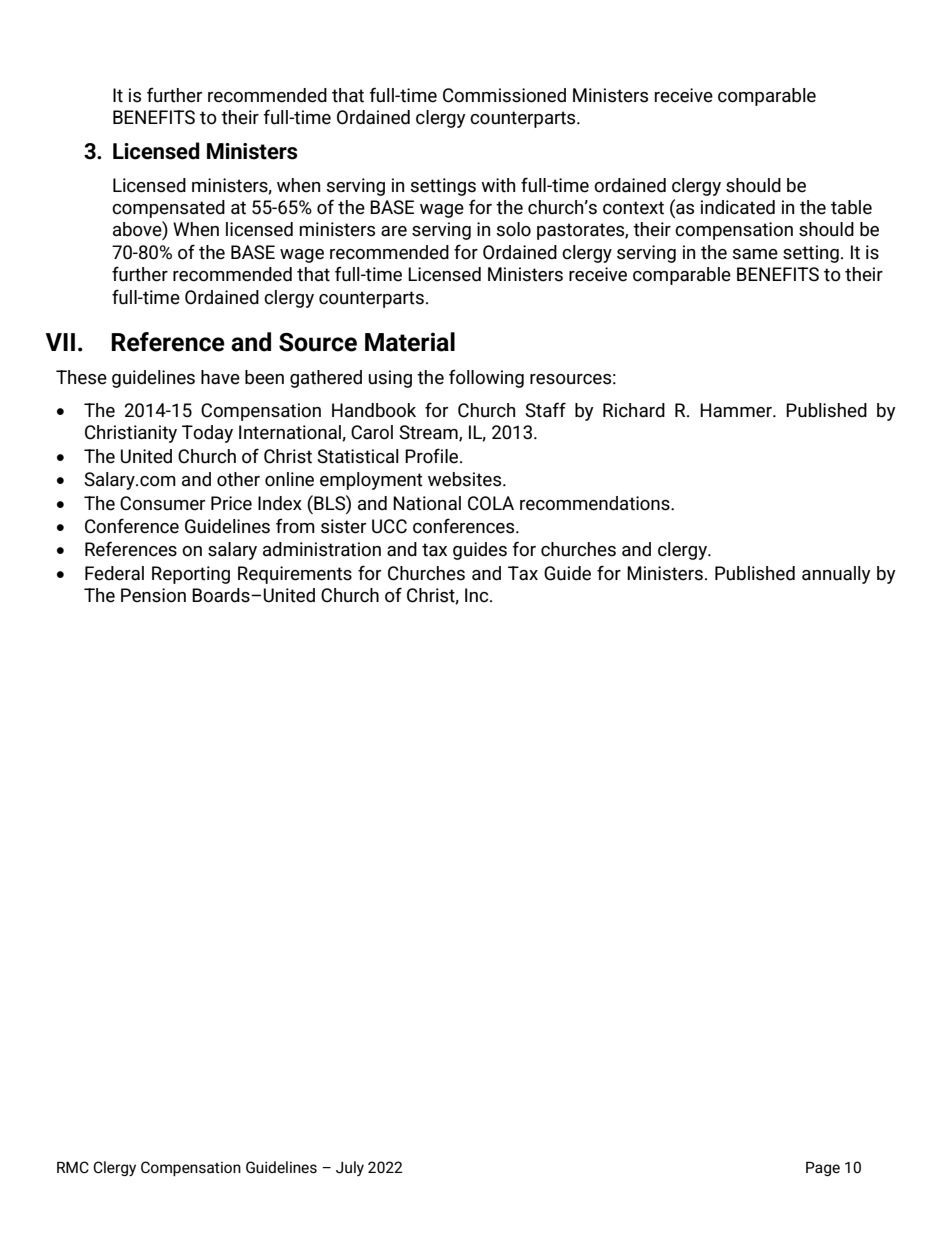  Describe the element at coordinates (350, 1168) in the screenshot. I see `July` at that location.
